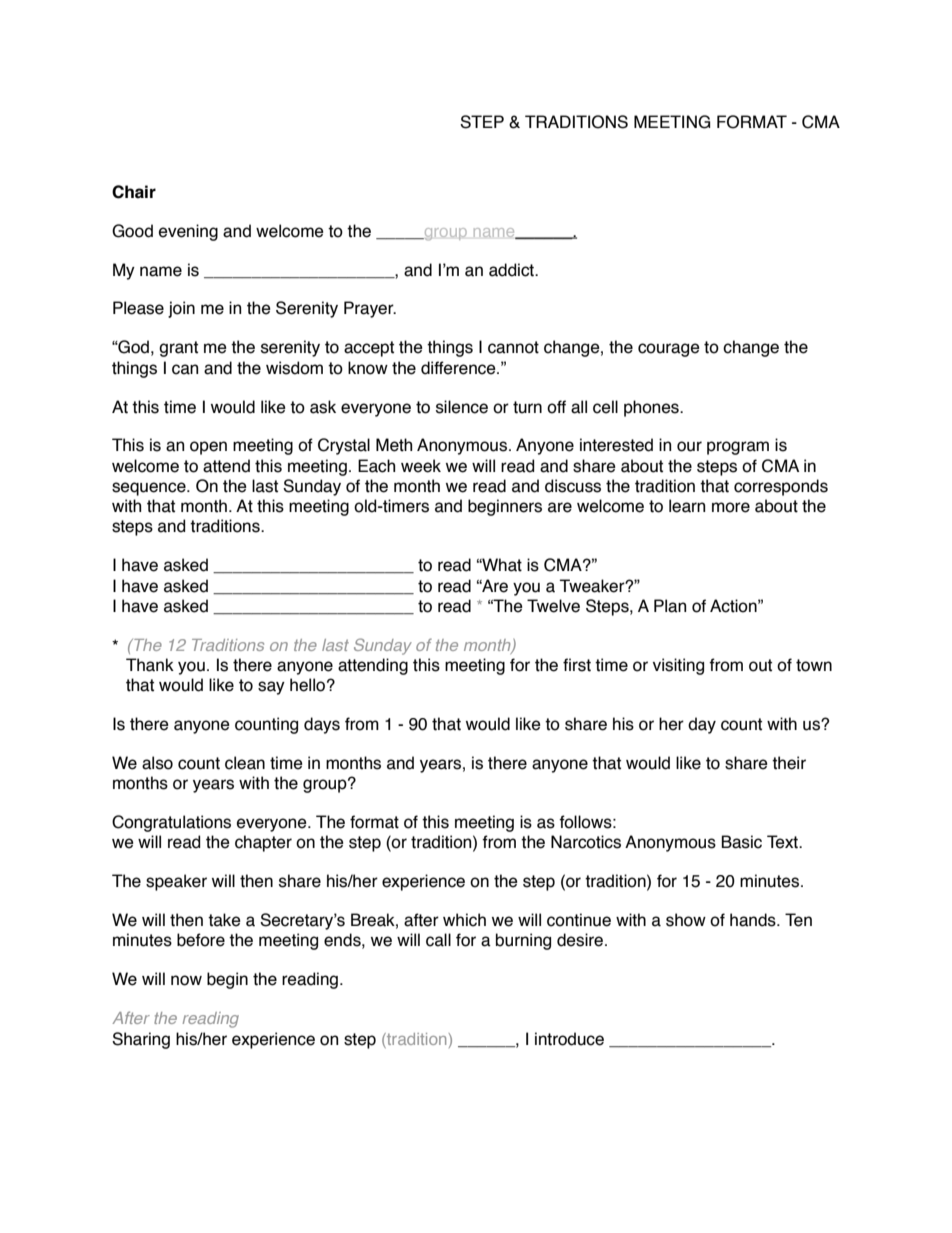 This image has height=1233, width=952. I want to click on evening, so click(188, 232).
